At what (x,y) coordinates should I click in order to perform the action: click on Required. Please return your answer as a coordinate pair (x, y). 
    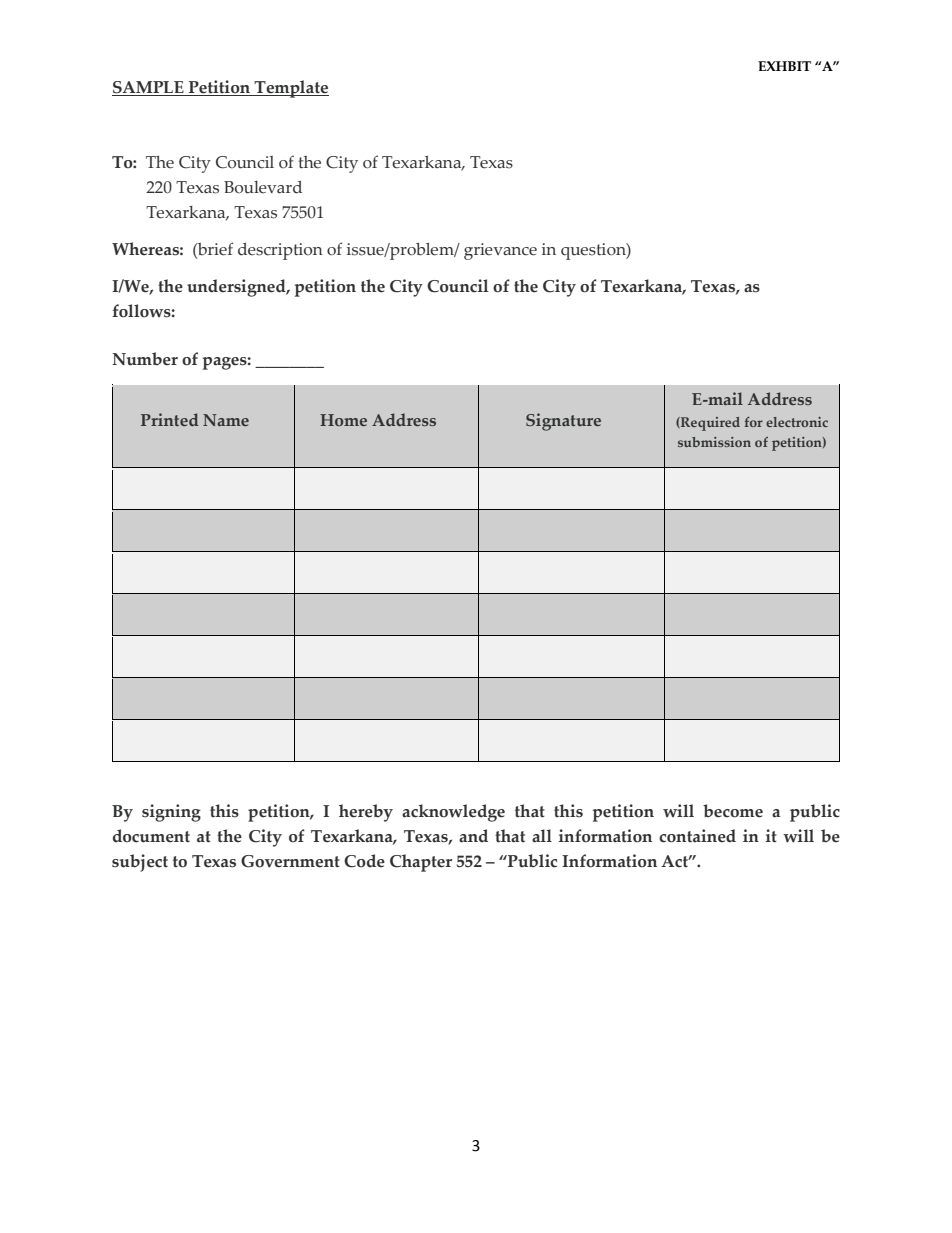
    Looking at the image, I should click on (709, 424).
